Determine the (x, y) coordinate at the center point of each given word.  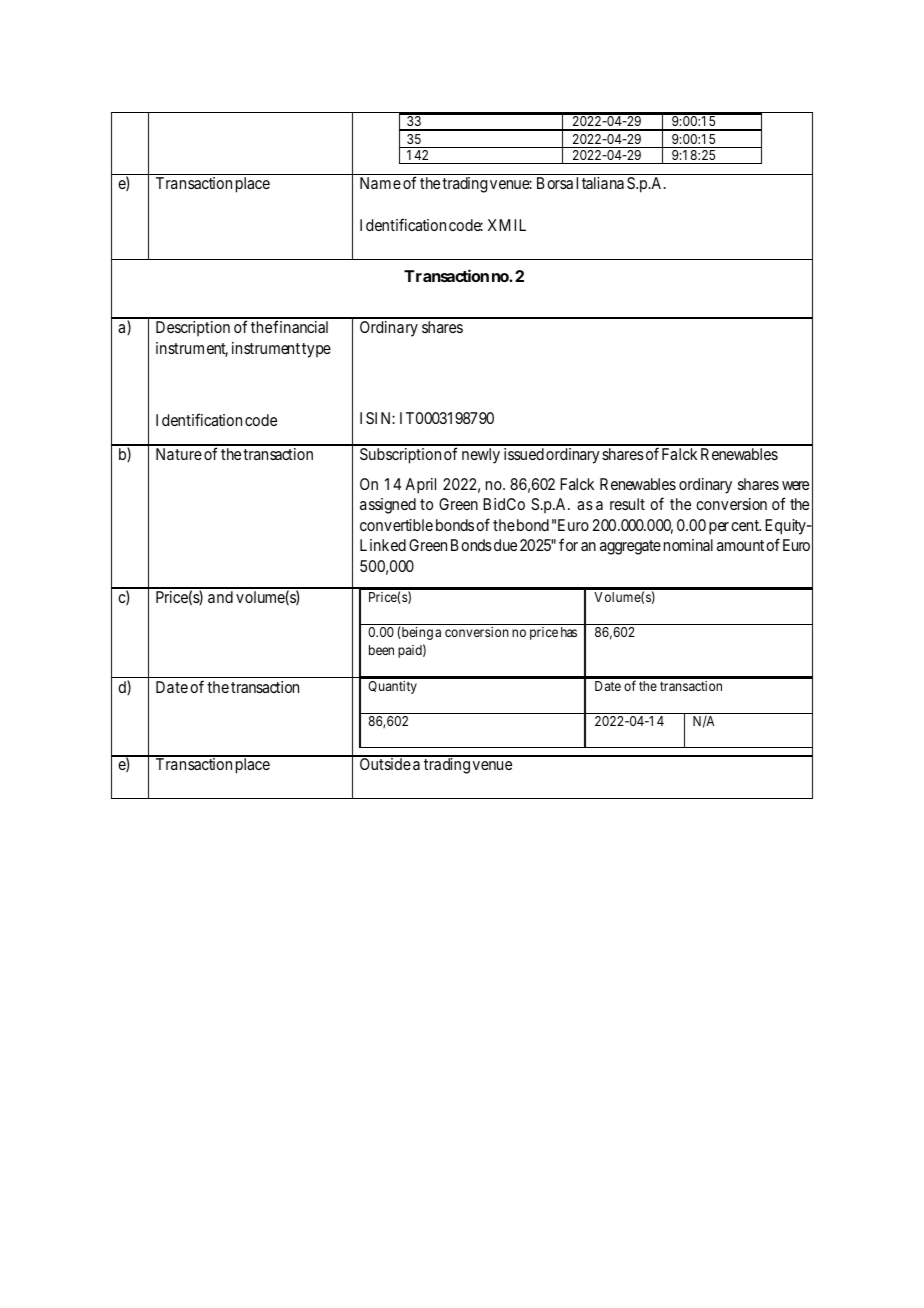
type (316, 350)
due (505, 545)
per (719, 528)
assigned (388, 506)
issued (524, 454)
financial (300, 326)
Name (380, 183)
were (795, 485)
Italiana (600, 183)
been (381, 650)
